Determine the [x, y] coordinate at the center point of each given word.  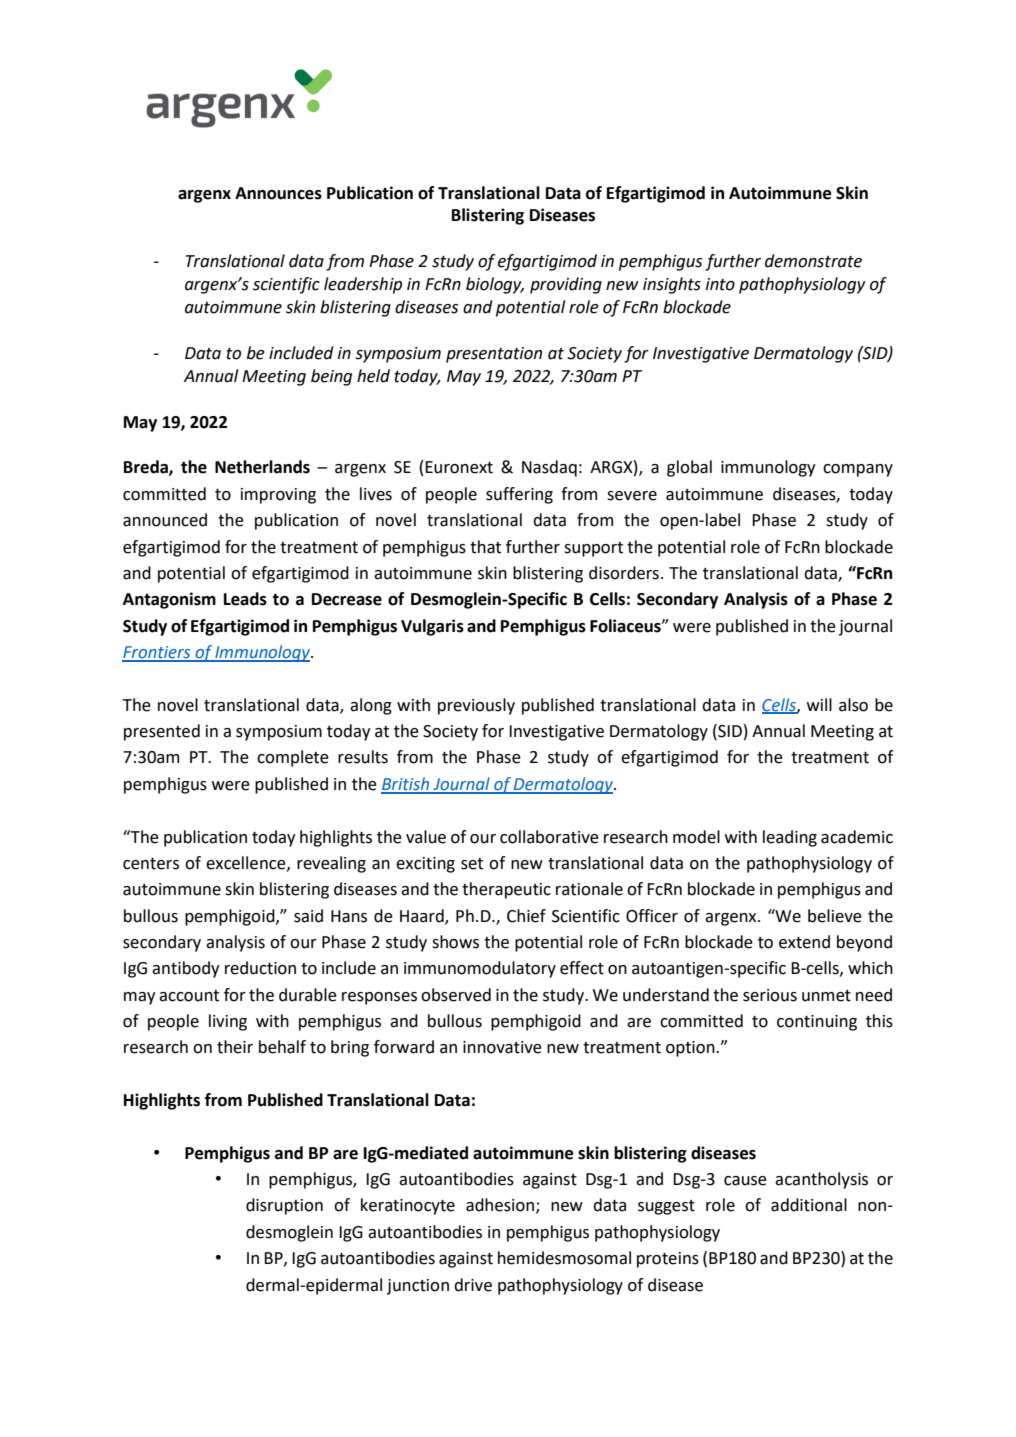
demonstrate [813, 261]
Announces [278, 193]
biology [495, 285]
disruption [284, 1206]
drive [473, 1285]
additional [809, 1205]
